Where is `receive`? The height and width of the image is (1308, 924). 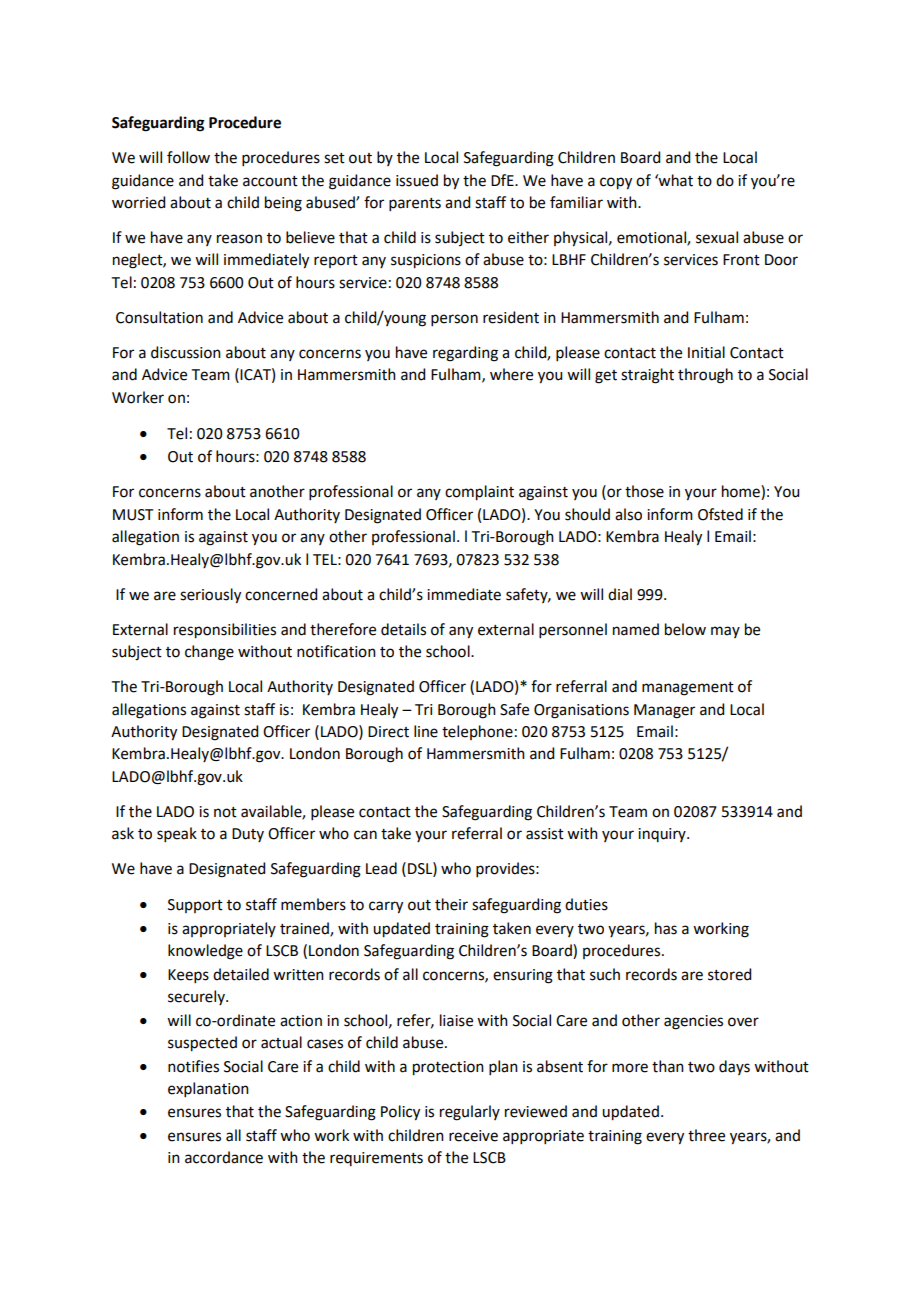
receive is located at coordinates (473, 1136).
